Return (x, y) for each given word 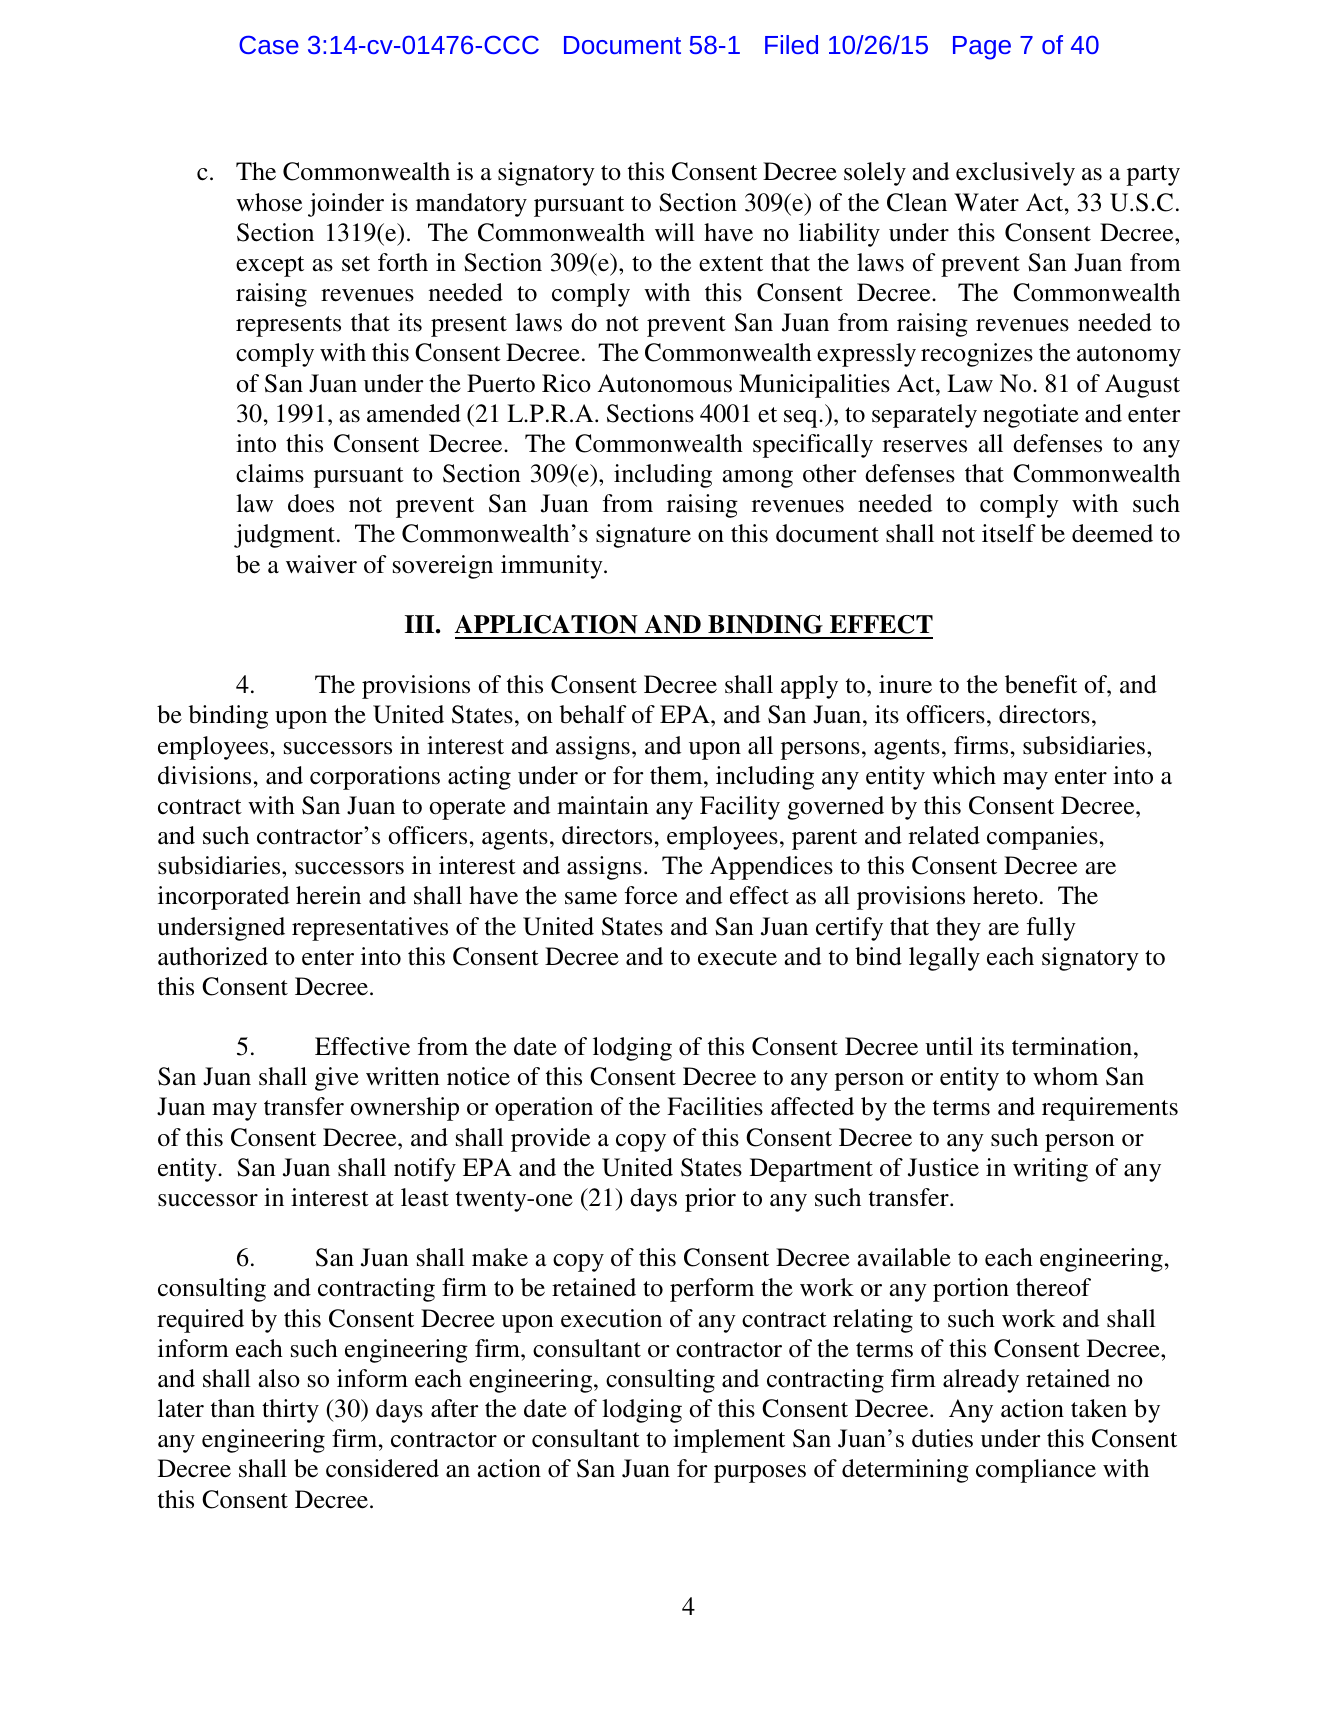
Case (269, 44)
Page (982, 48)
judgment (284, 536)
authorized (213, 956)
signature (643, 536)
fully (1051, 929)
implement (729, 1441)
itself (1009, 533)
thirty (290, 1411)
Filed (791, 44)
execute (737, 958)
